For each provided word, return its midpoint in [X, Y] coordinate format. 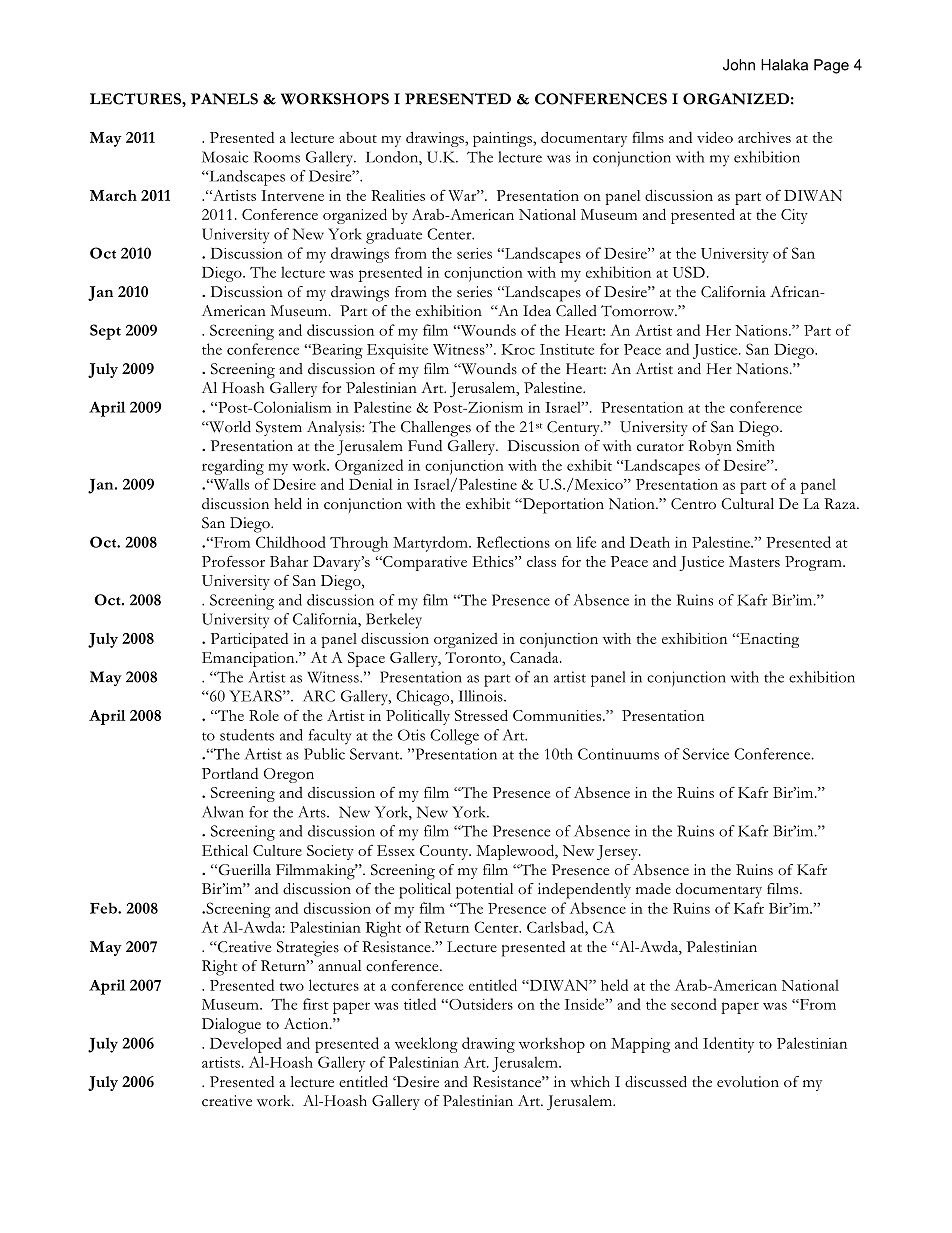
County [445, 852]
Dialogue [231, 1026]
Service [706, 754]
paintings [503, 139]
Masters [754, 561]
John [739, 65]
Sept [105, 332]
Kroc [518, 349]
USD [689, 272]
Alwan [223, 812]
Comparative [424, 563]
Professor [233, 561]
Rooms [277, 157]
